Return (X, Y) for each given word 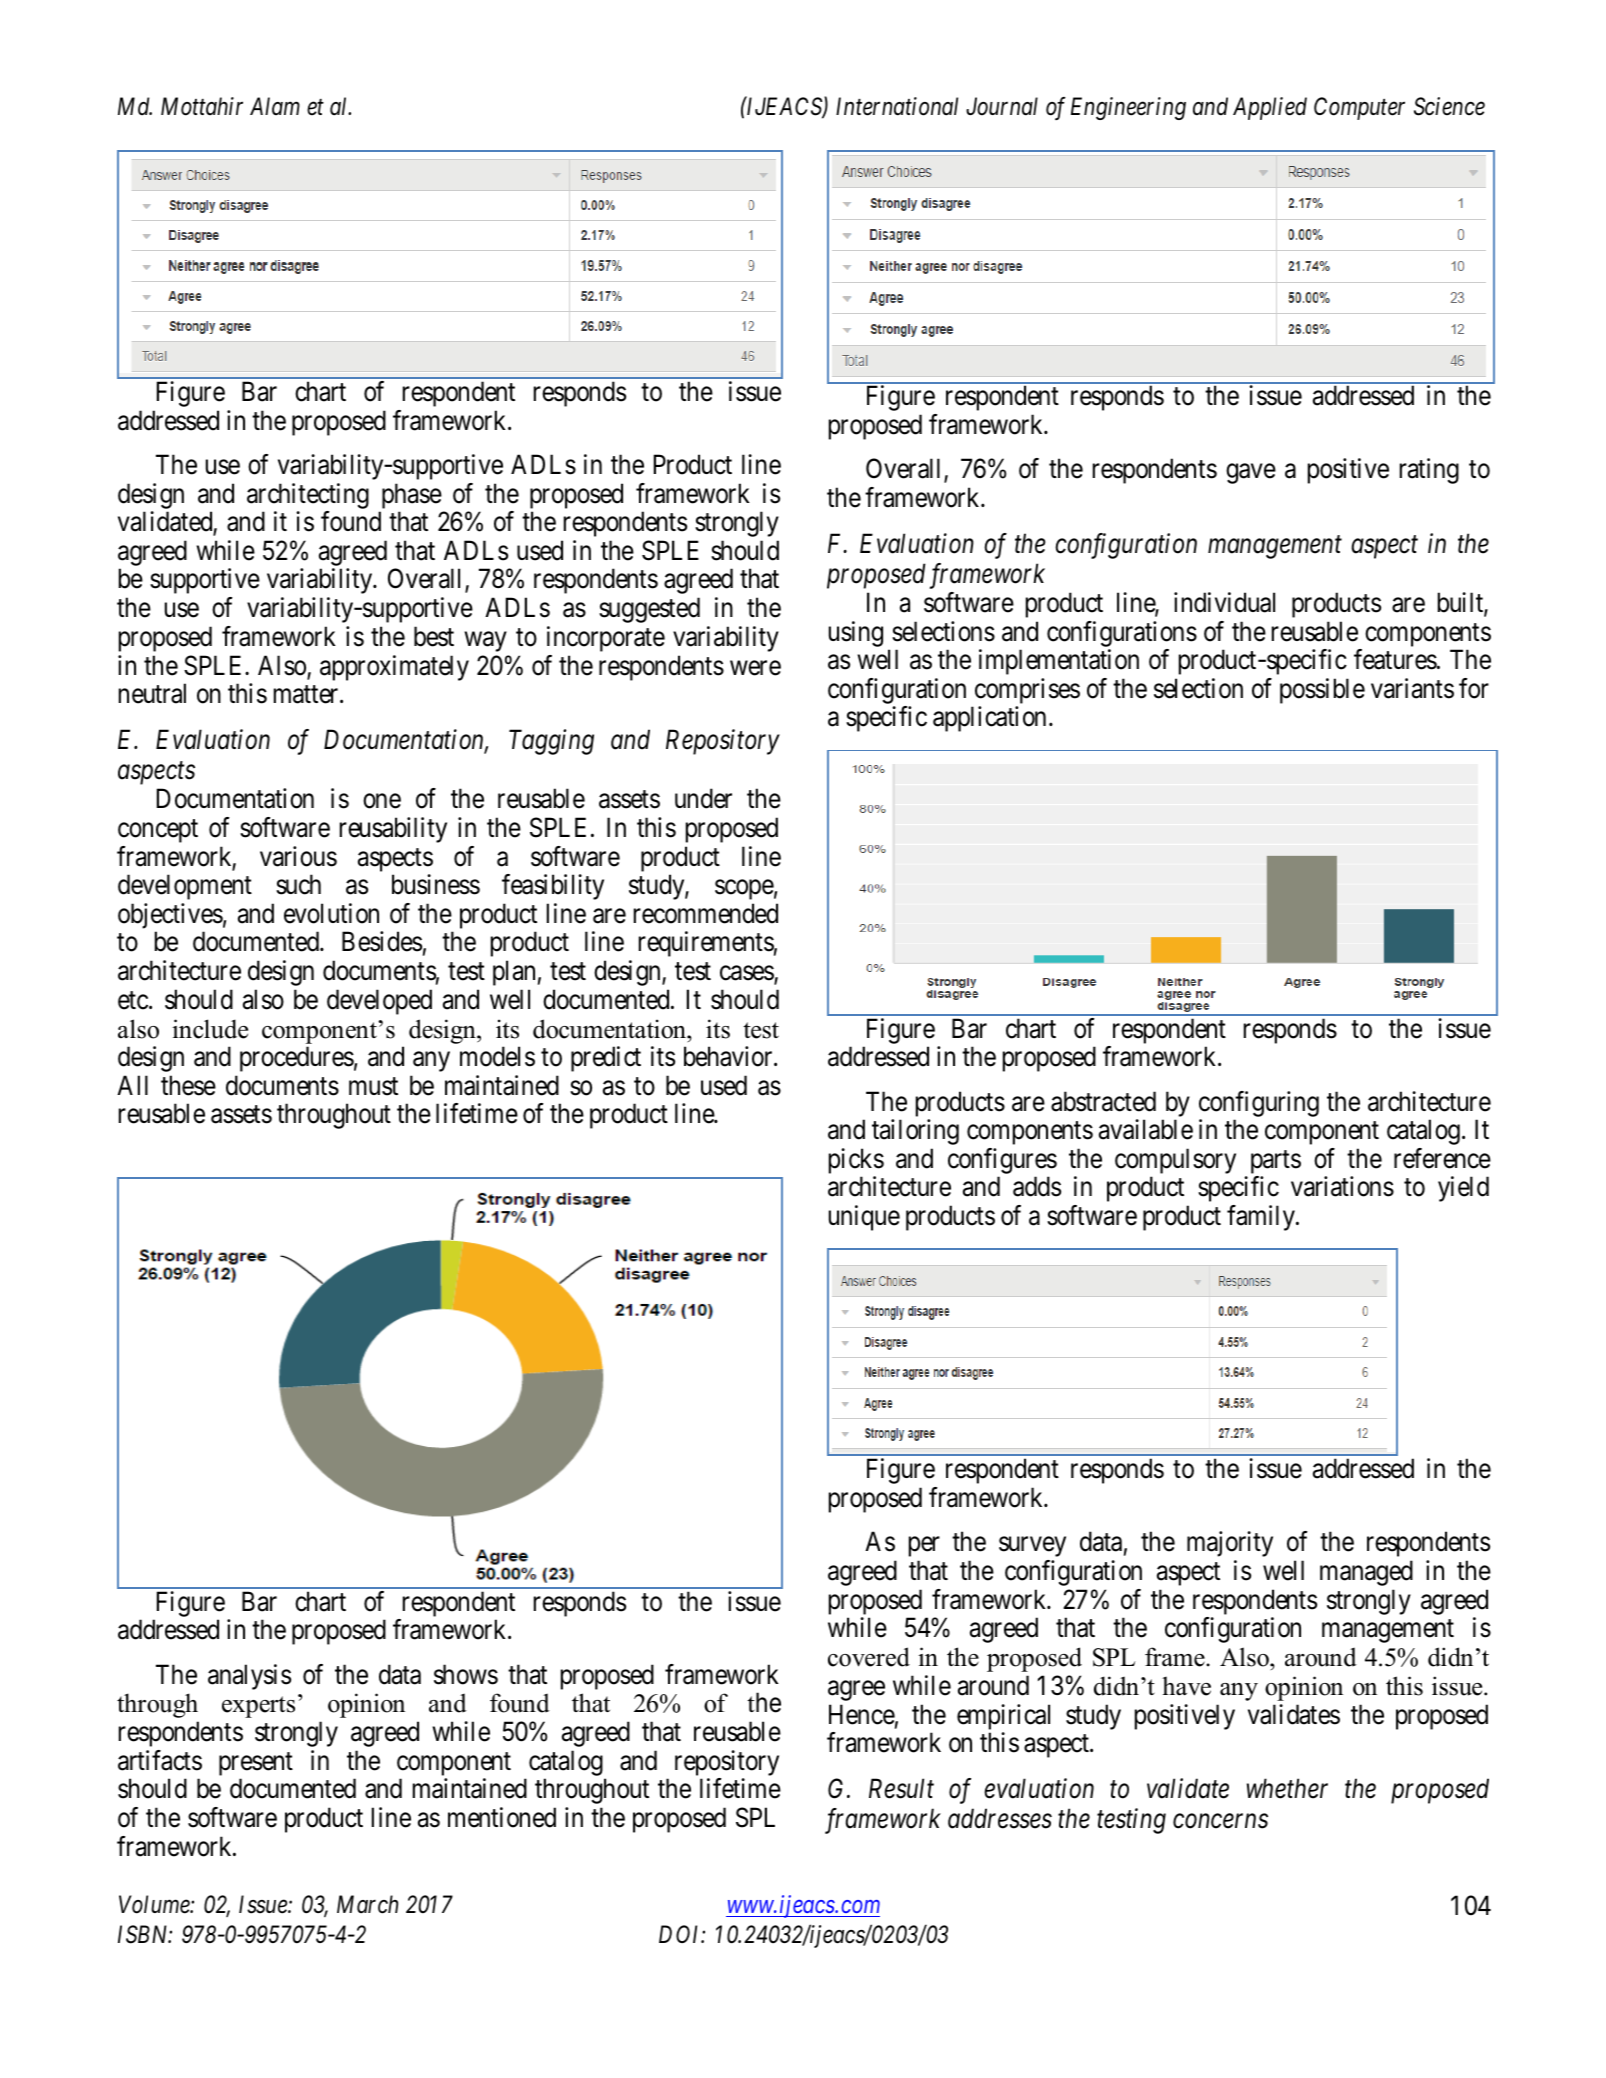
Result (901, 1788)
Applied (1270, 108)
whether (1287, 1788)
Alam (275, 106)
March (367, 1904)
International (897, 106)
